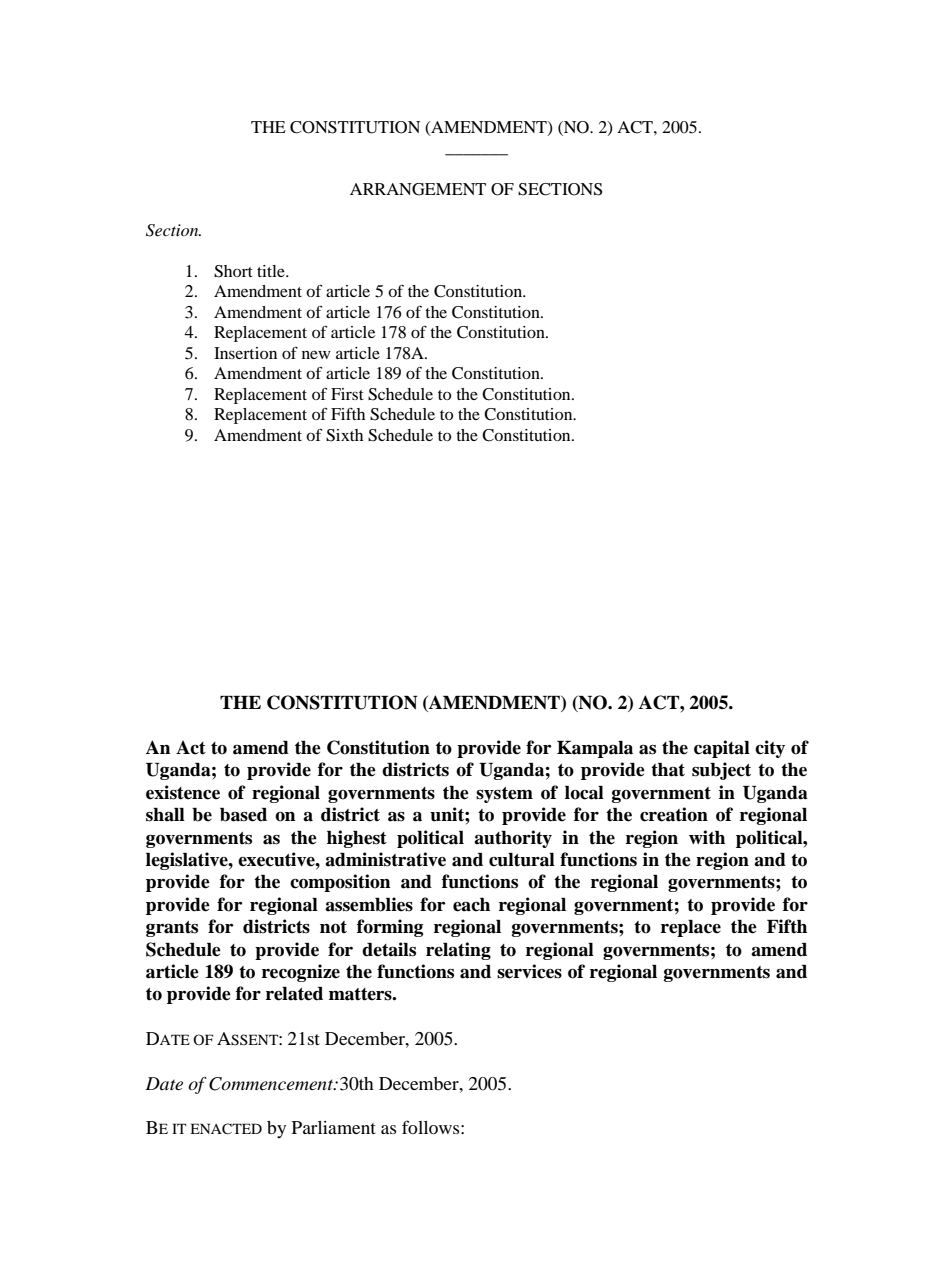  Describe the element at coordinates (722, 749) in the document. I see `capital` at that location.
